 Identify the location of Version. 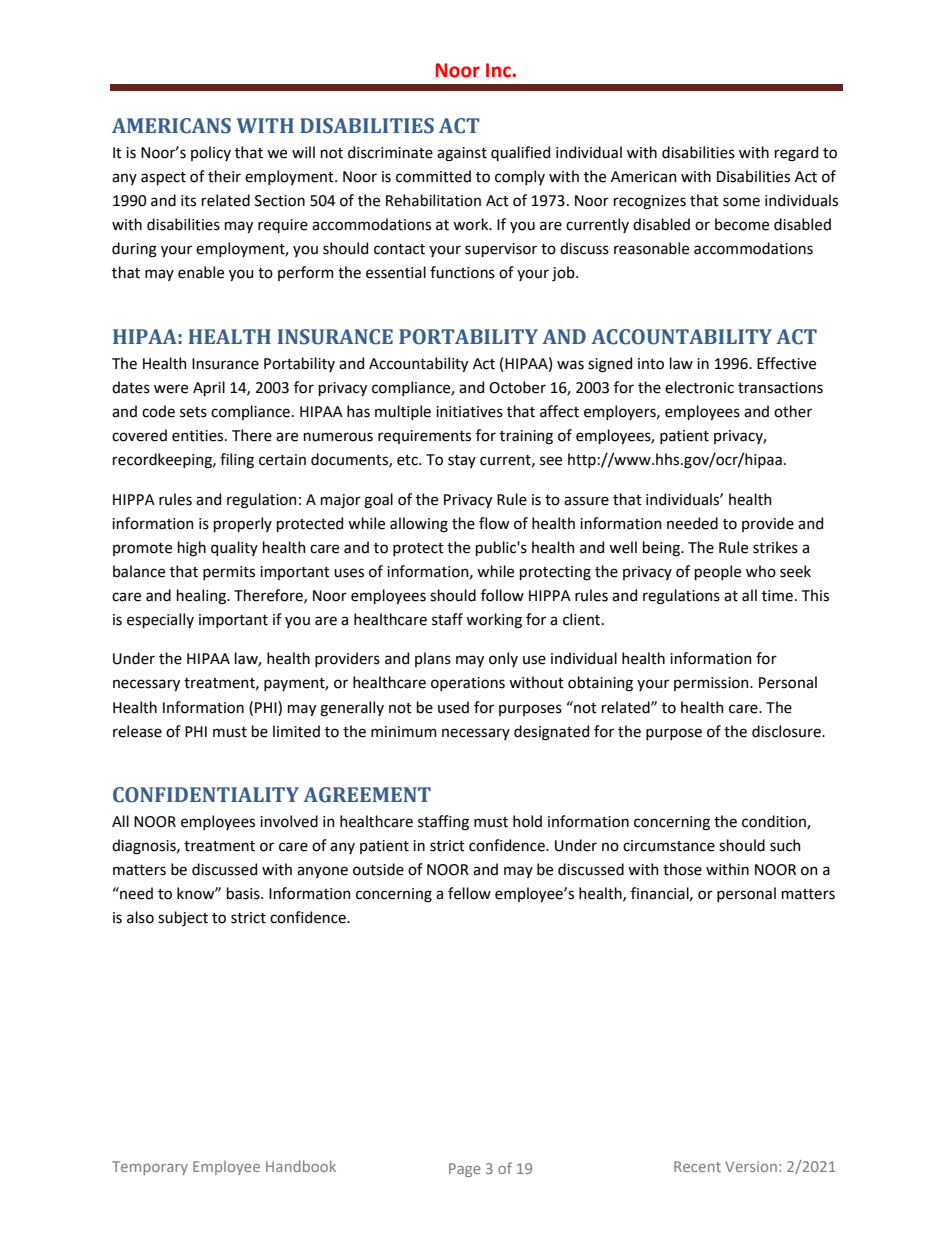
(751, 1166).
